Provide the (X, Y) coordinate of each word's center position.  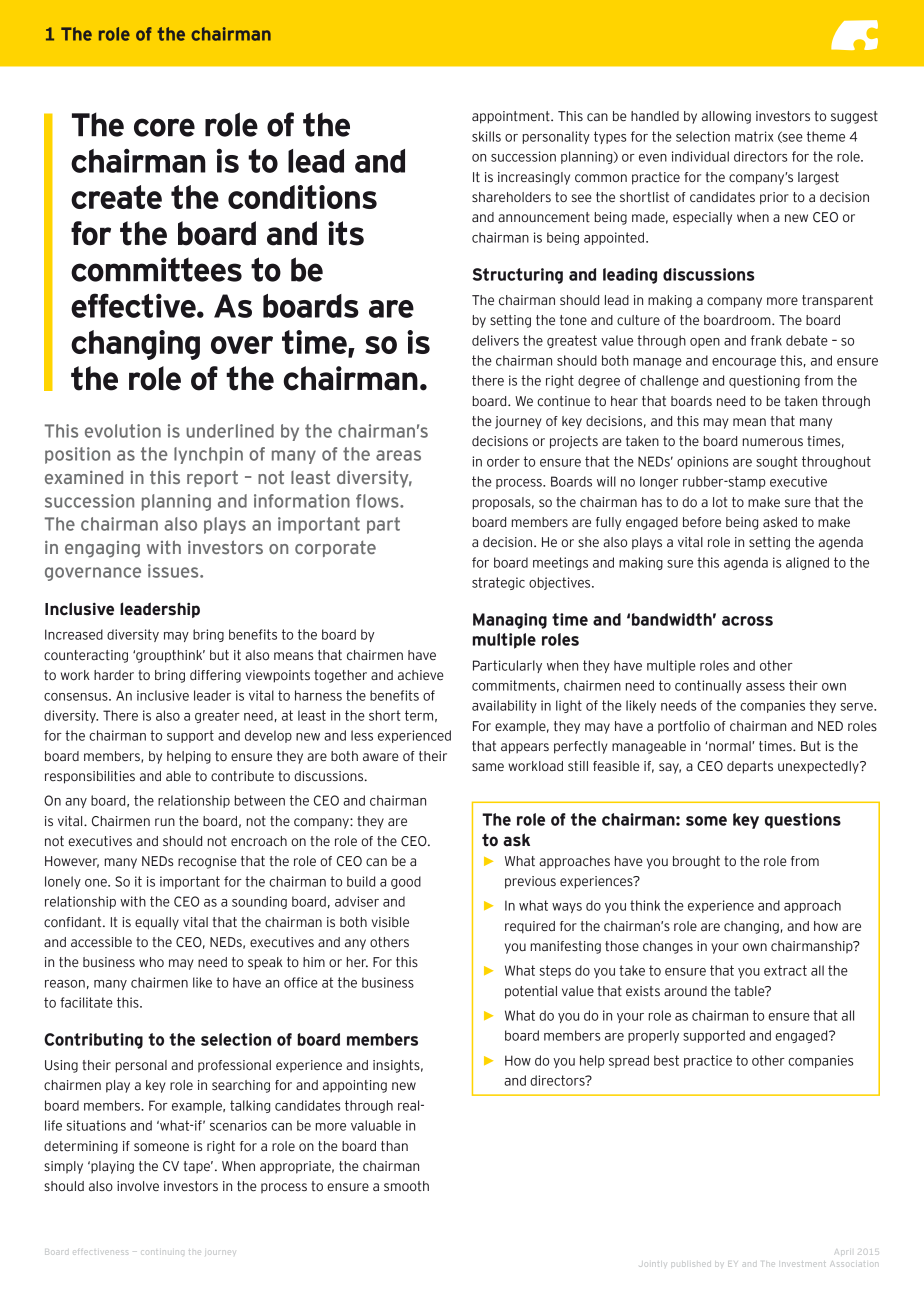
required (530, 927)
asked (780, 522)
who (151, 962)
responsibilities (90, 777)
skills (486, 136)
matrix (754, 136)
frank (766, 340)
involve (138, 1186)
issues (174, 571)
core (164, 127)
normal (731, 746)
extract (785, 970)
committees (156, 269)
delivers (495, 340)
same (488, 767)
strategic (498, 583)
